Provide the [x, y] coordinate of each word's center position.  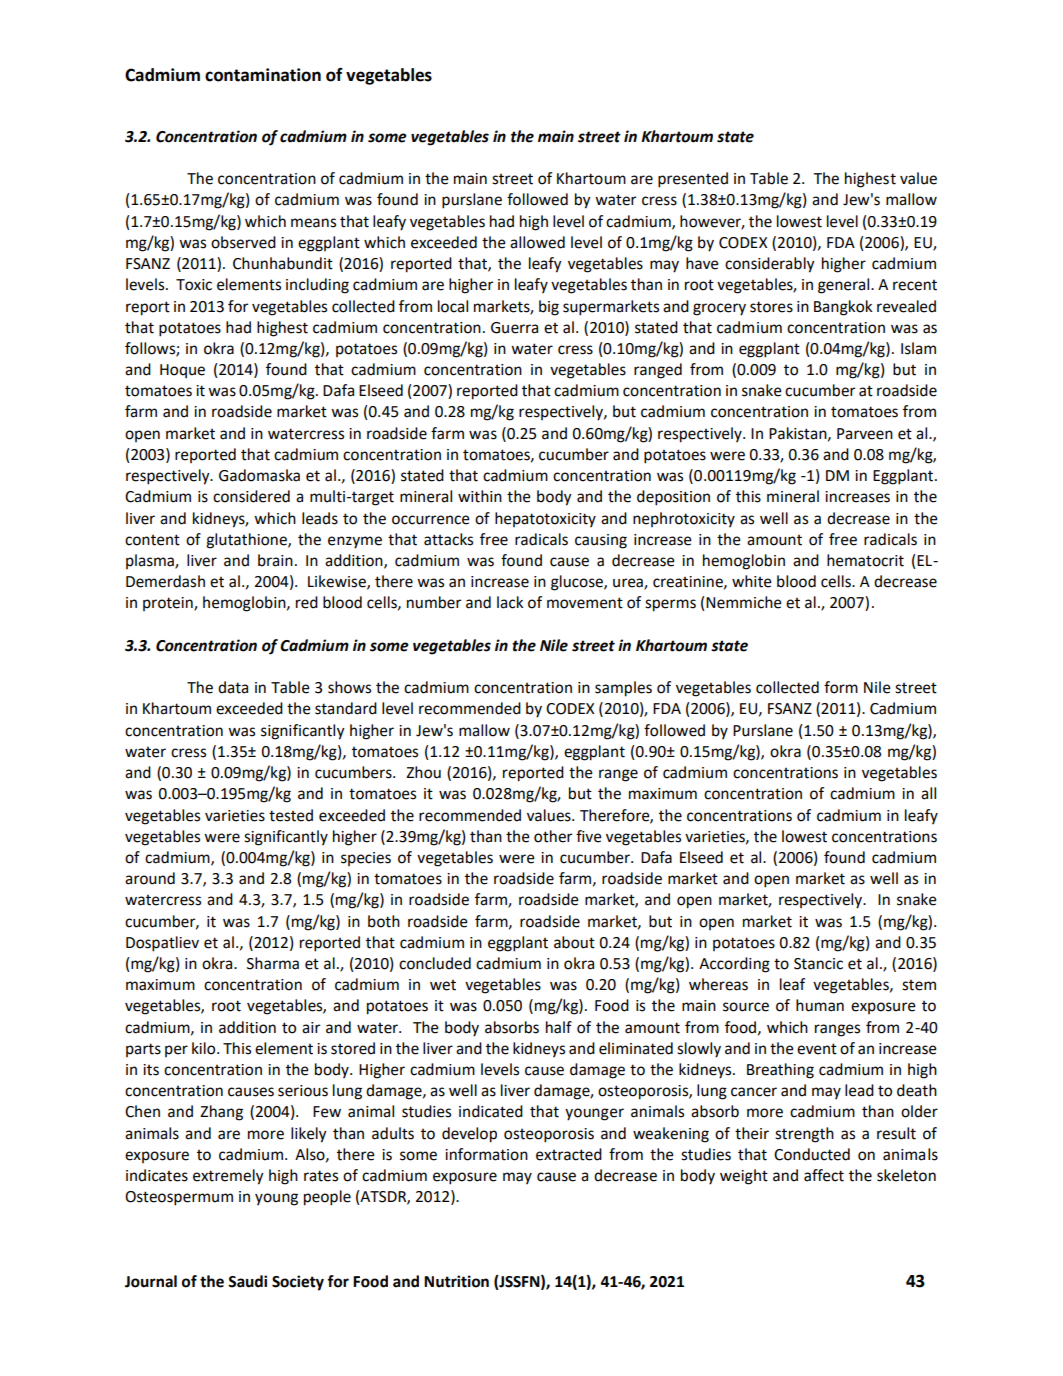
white [752, 581]
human [820, 1005]
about [574, 942]
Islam [918, 348]
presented [693, 180]
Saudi [247, 1281]
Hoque [182, 371]
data [233, 687]
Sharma [273, 963]
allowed [537, 242]
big [549, 308]
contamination [263, 75]
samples [623, 689]
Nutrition [456, 1281]
